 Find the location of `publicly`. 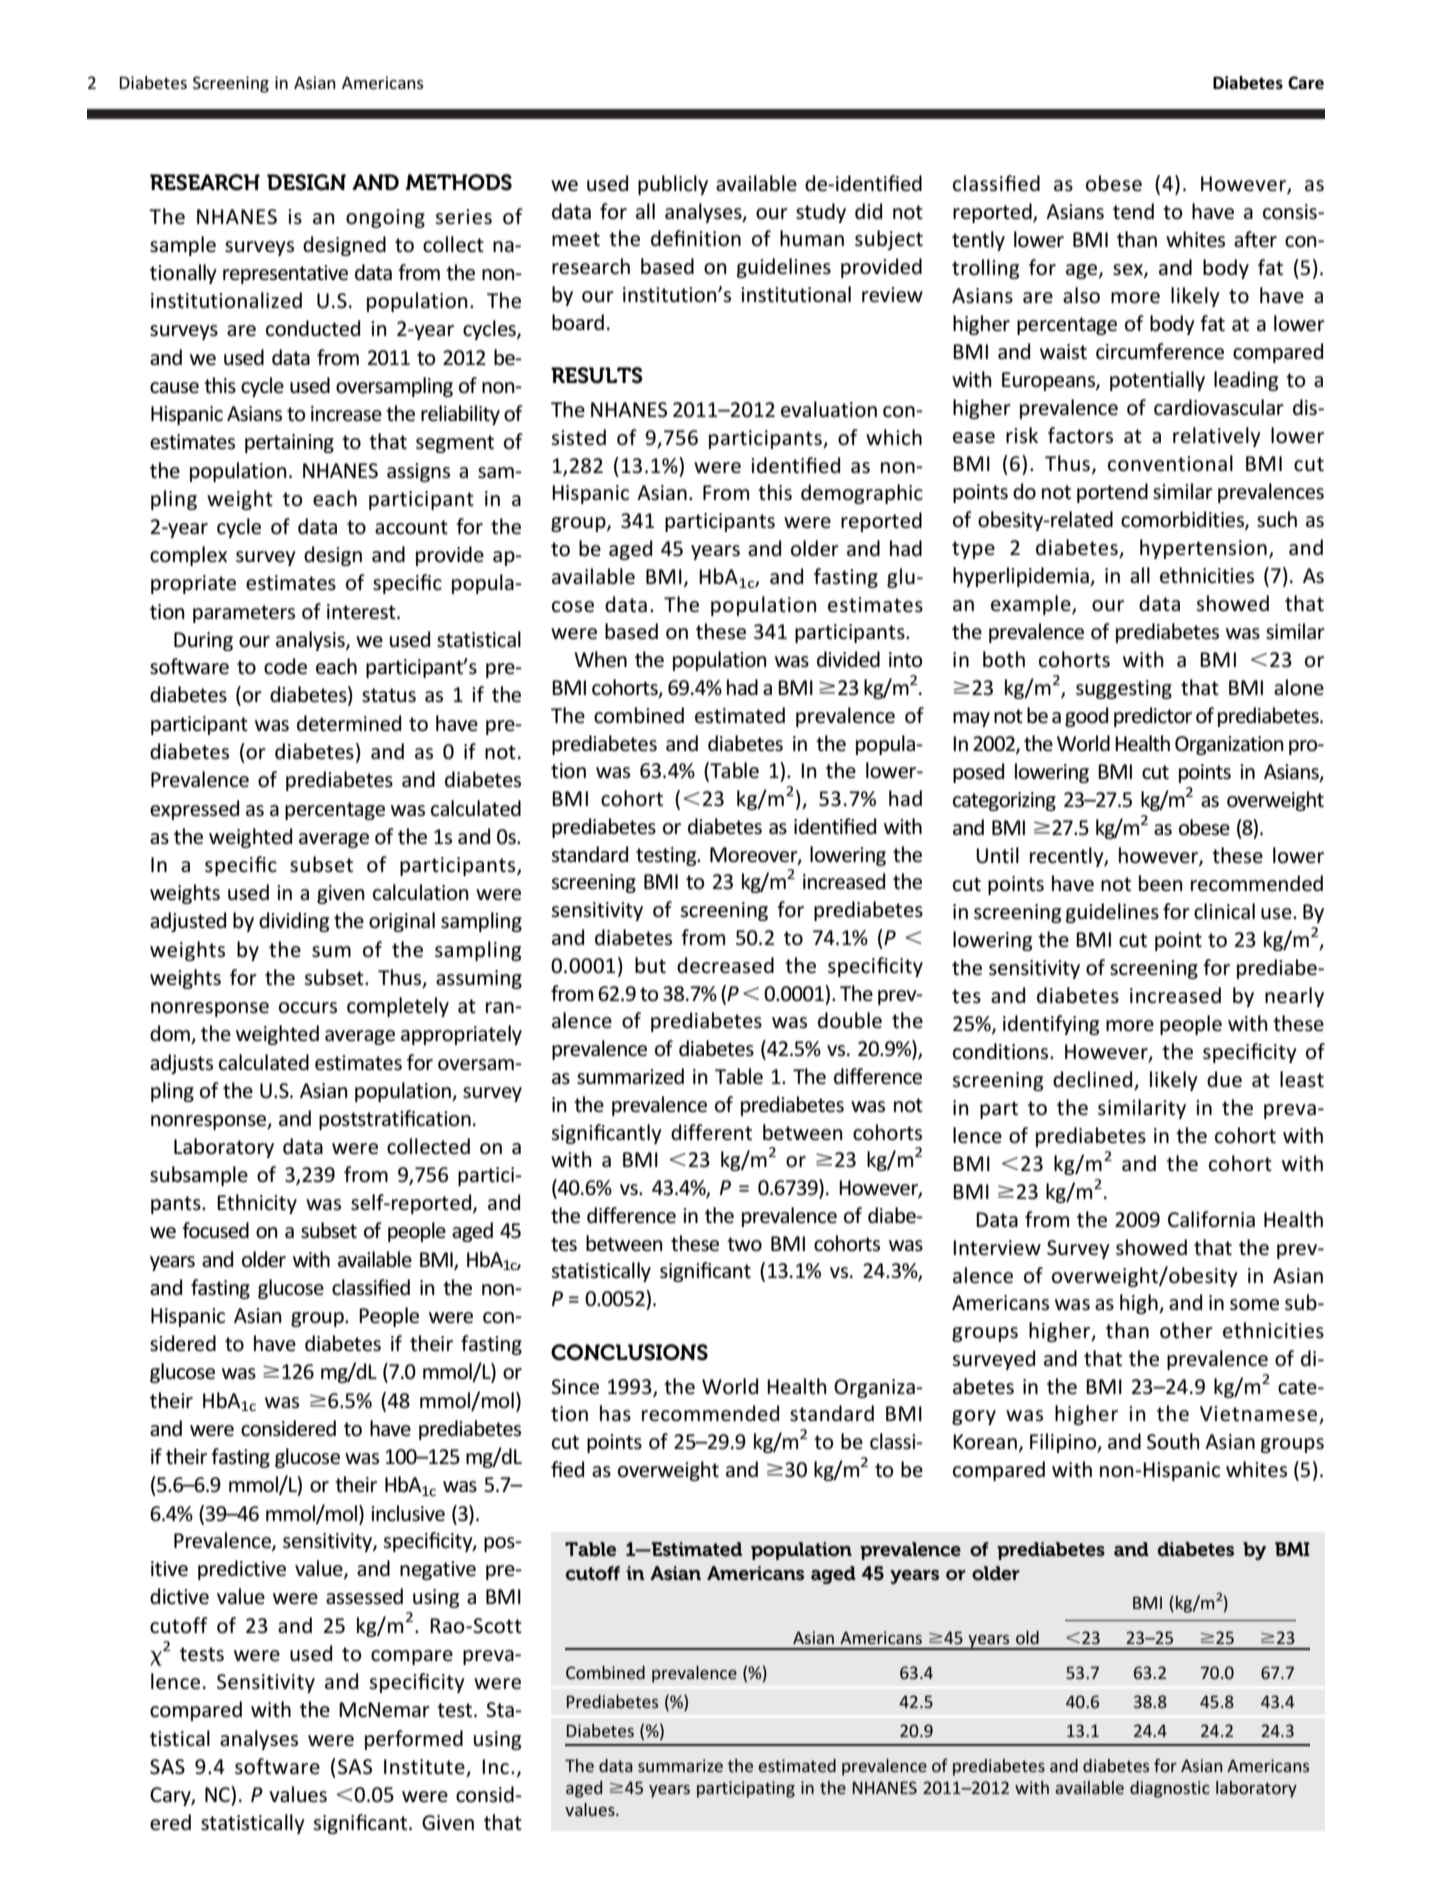

publicly is located at coordinates (673, 185).
